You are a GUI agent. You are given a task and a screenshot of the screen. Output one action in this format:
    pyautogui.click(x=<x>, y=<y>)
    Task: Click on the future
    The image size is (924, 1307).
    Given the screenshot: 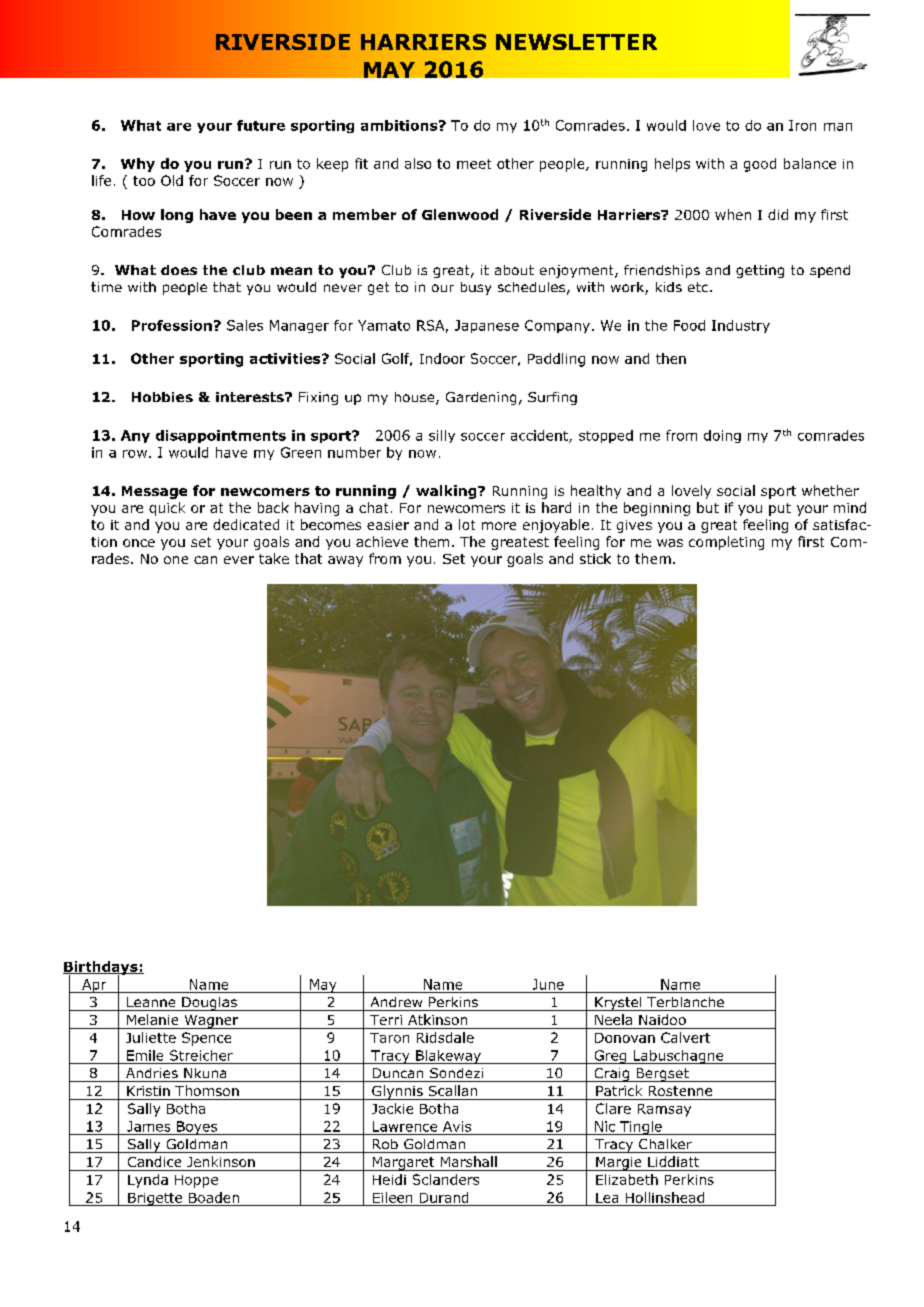 What is the action you would take?
    pyautogui.click(x=261, y=125)
